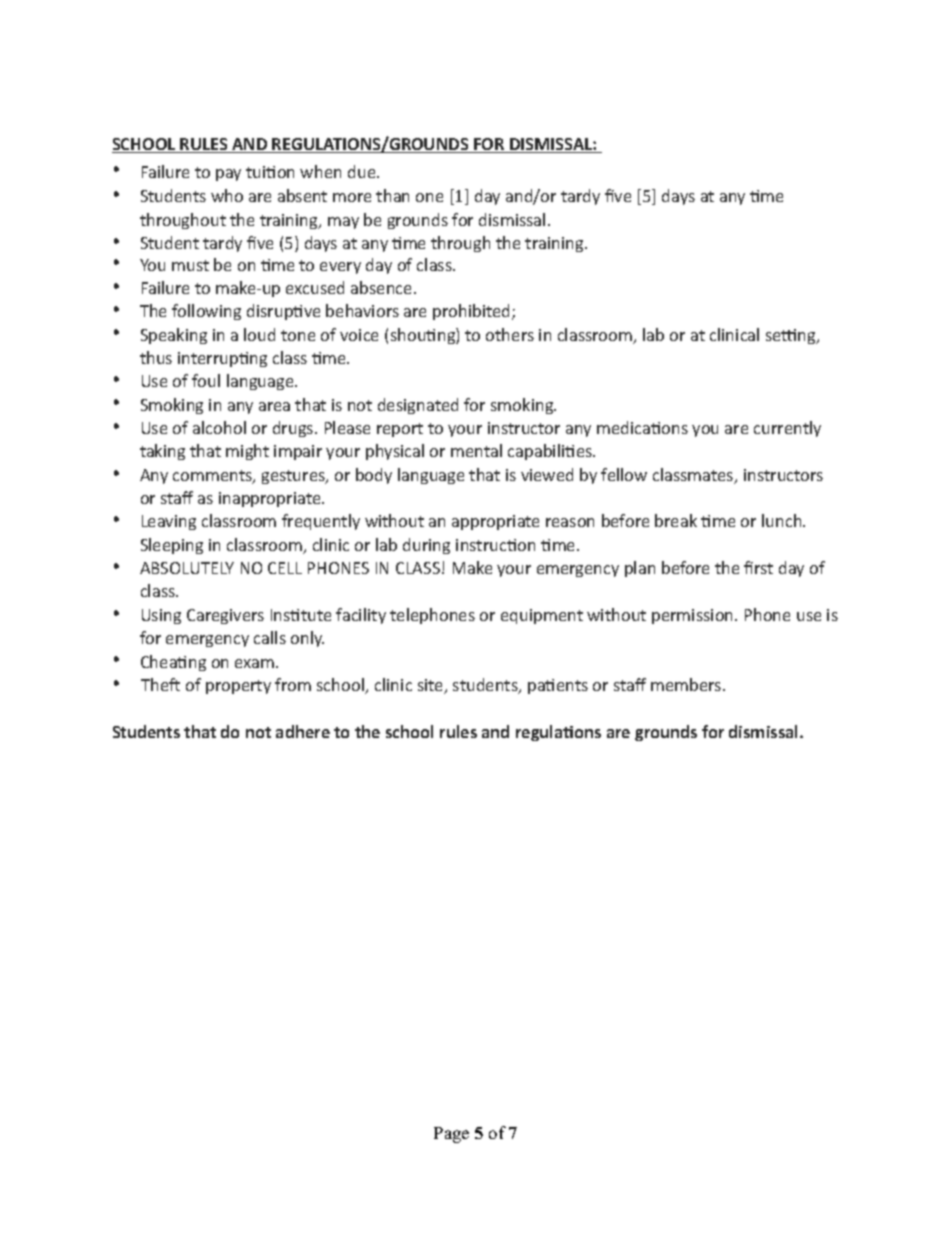 This document has width=952, height=1233. I want to click on alcohol, so click(219, 427).
